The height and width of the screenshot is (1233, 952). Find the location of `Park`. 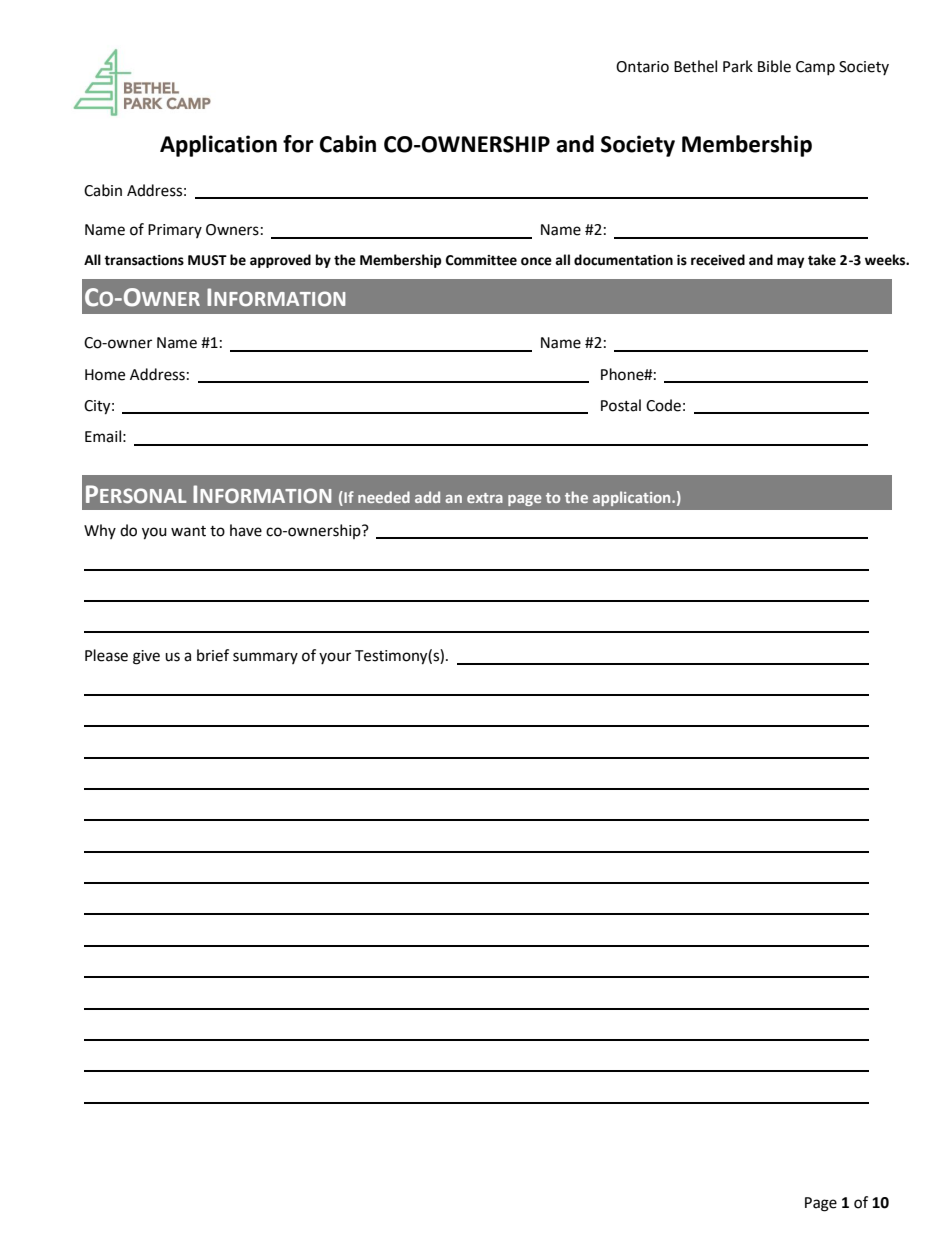

Park is located at coordinates (738, 66).
